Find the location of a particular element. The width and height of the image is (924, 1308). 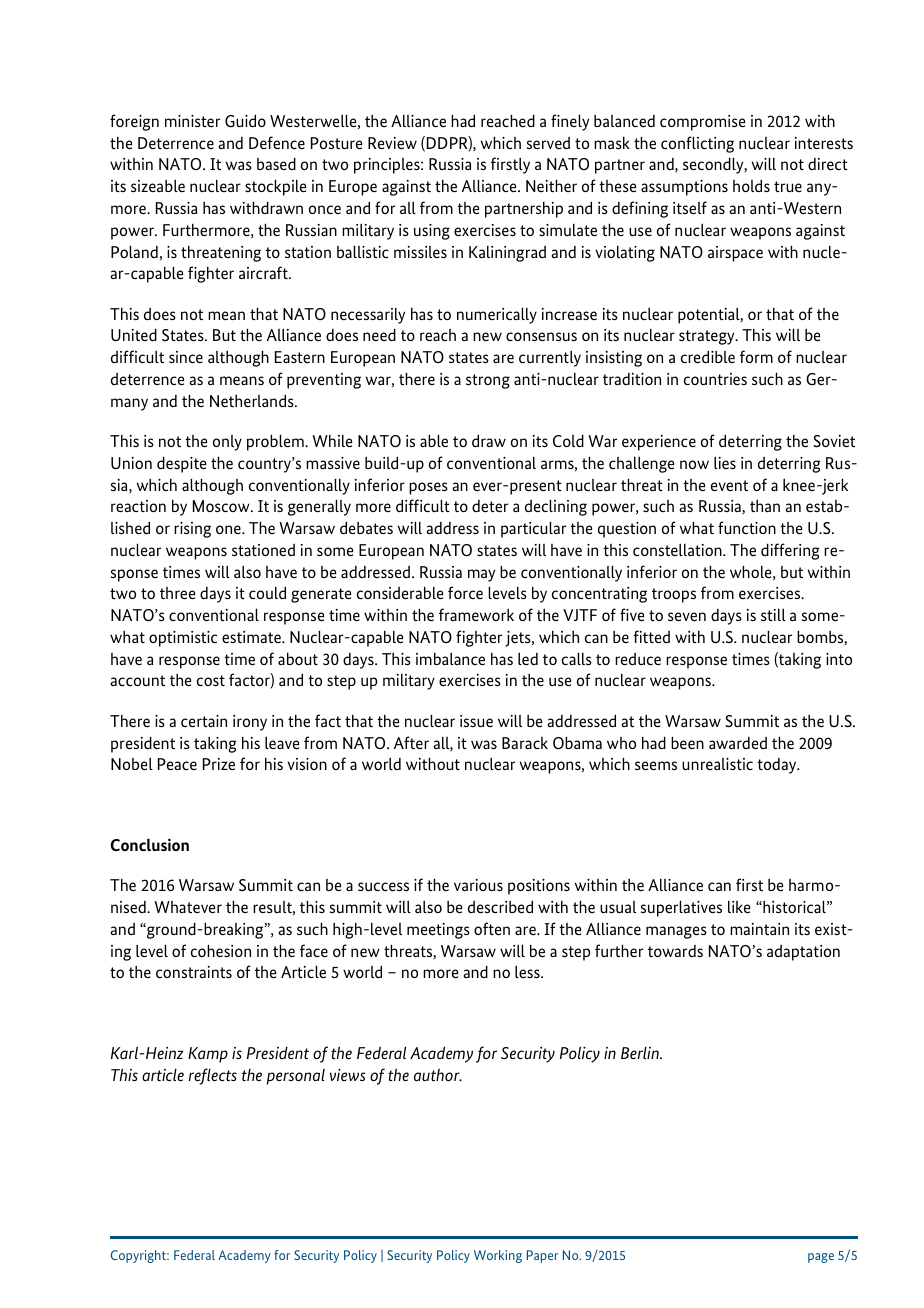

holds is located at coordinates (751, 185).
